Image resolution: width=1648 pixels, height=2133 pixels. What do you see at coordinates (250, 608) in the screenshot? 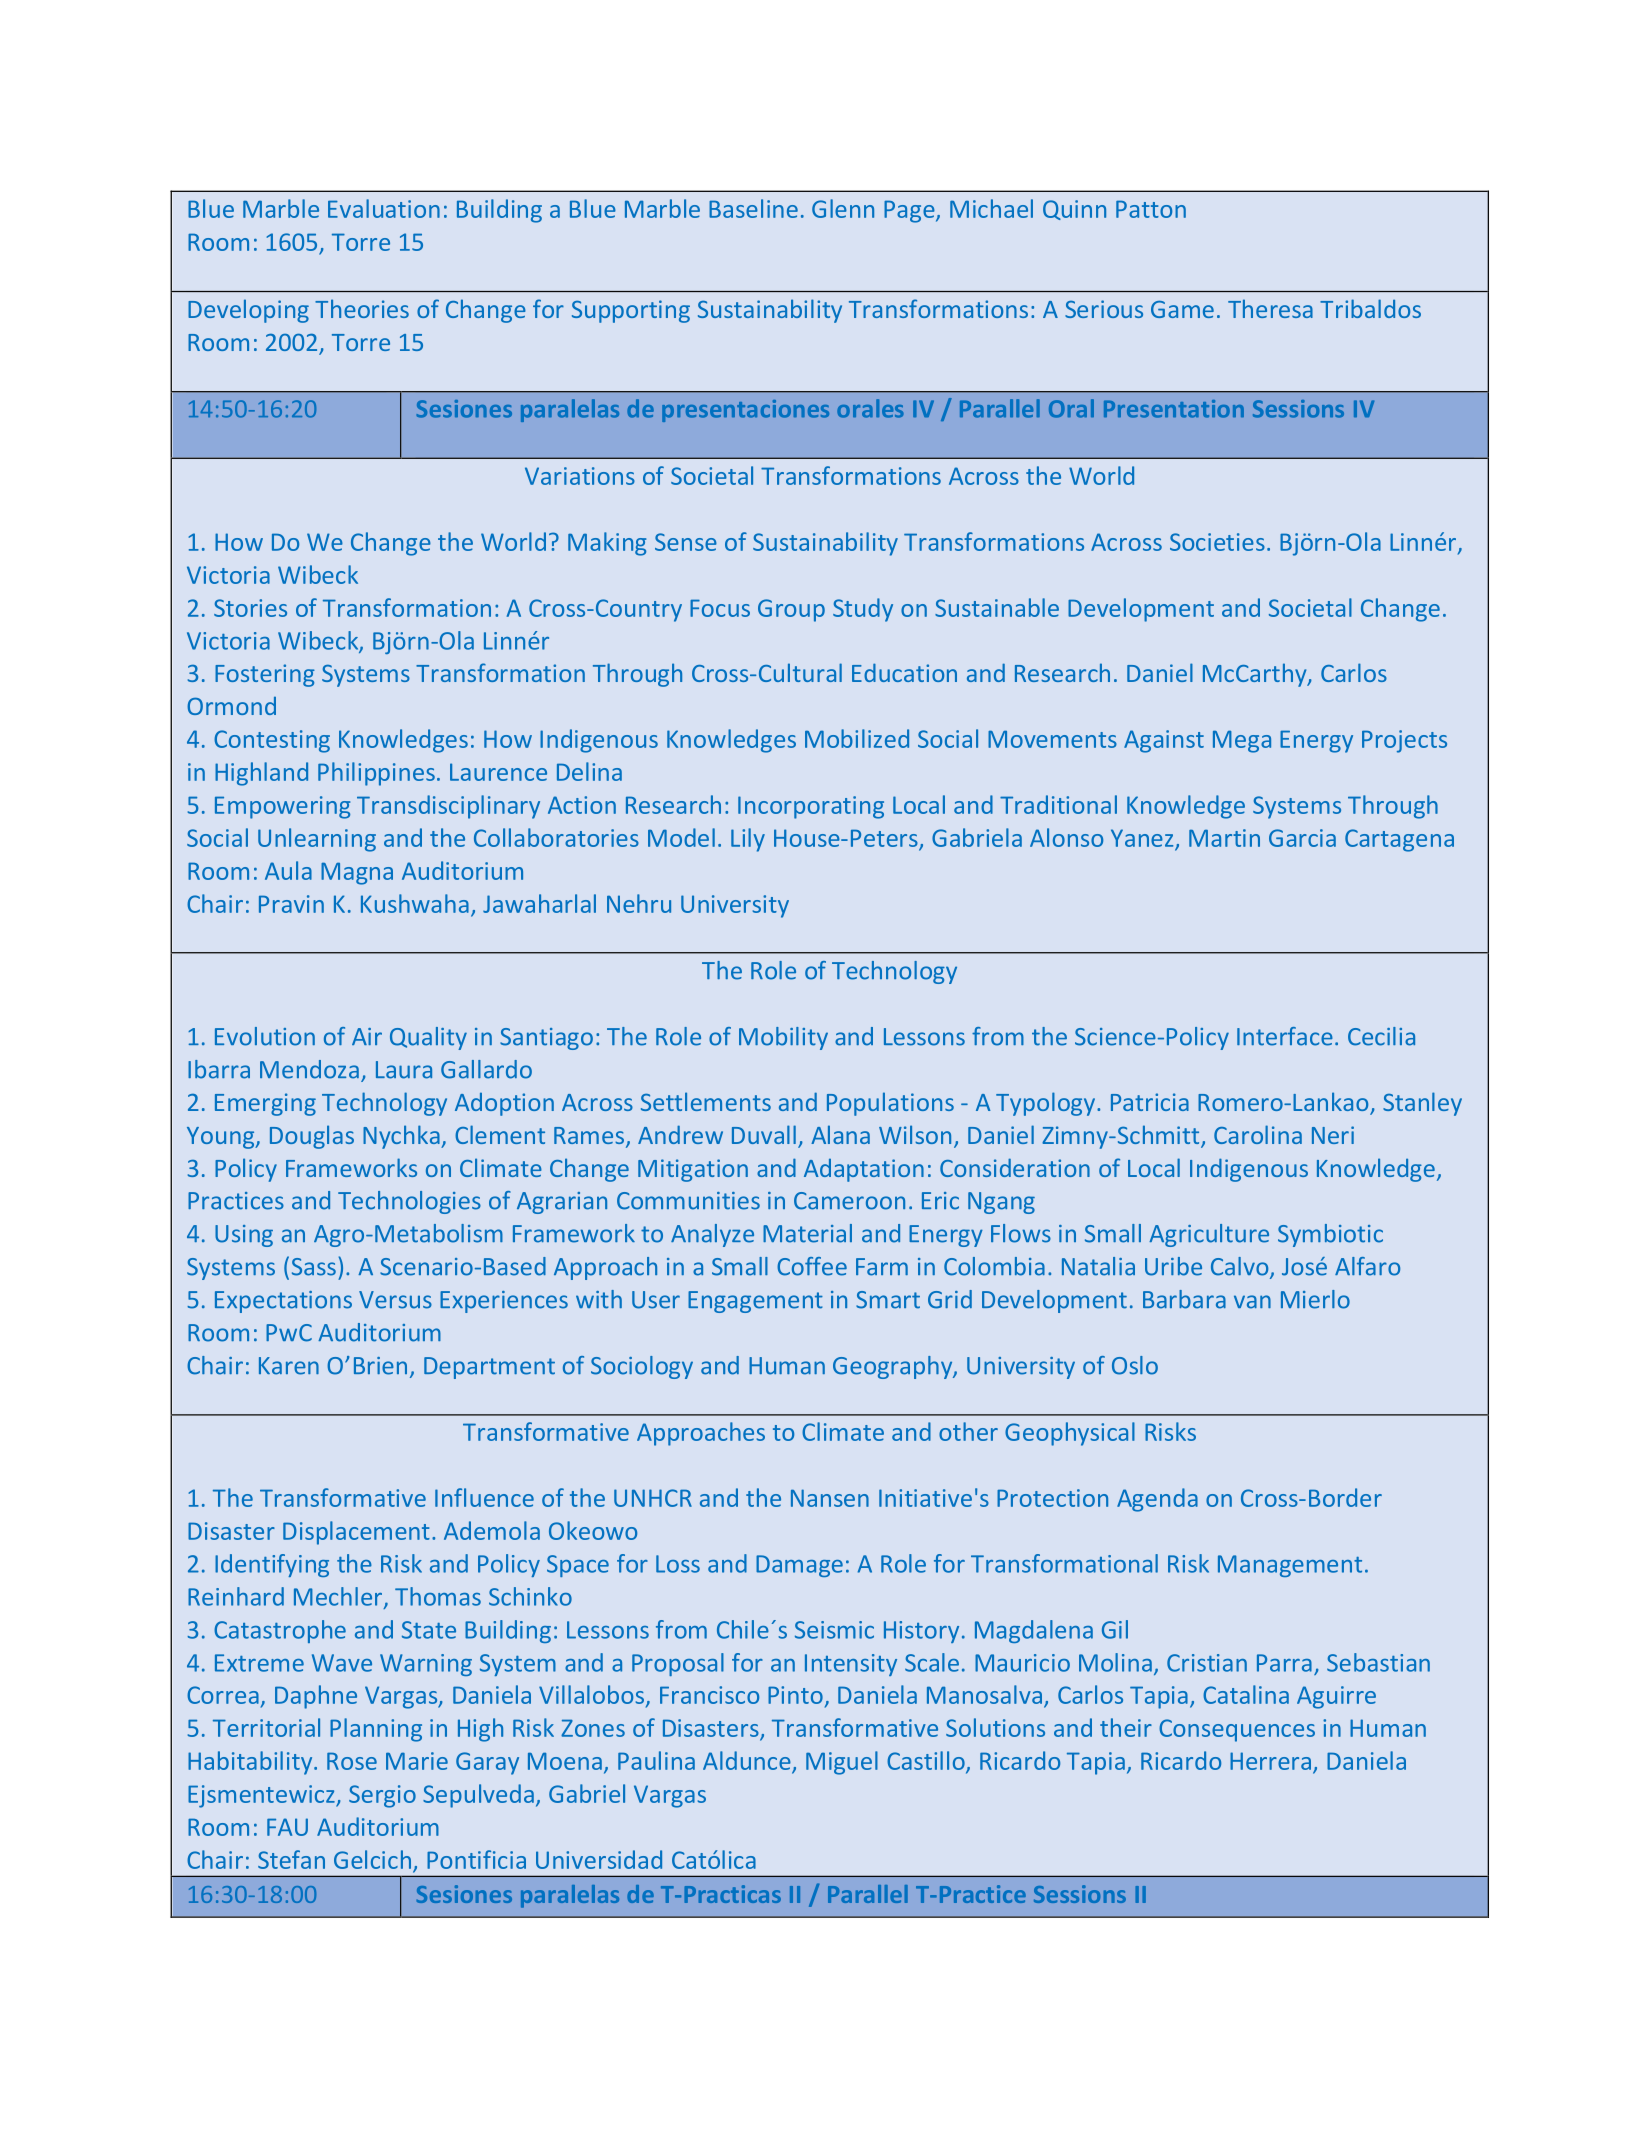
I see `Stories` at bounding box center [250, 608].
